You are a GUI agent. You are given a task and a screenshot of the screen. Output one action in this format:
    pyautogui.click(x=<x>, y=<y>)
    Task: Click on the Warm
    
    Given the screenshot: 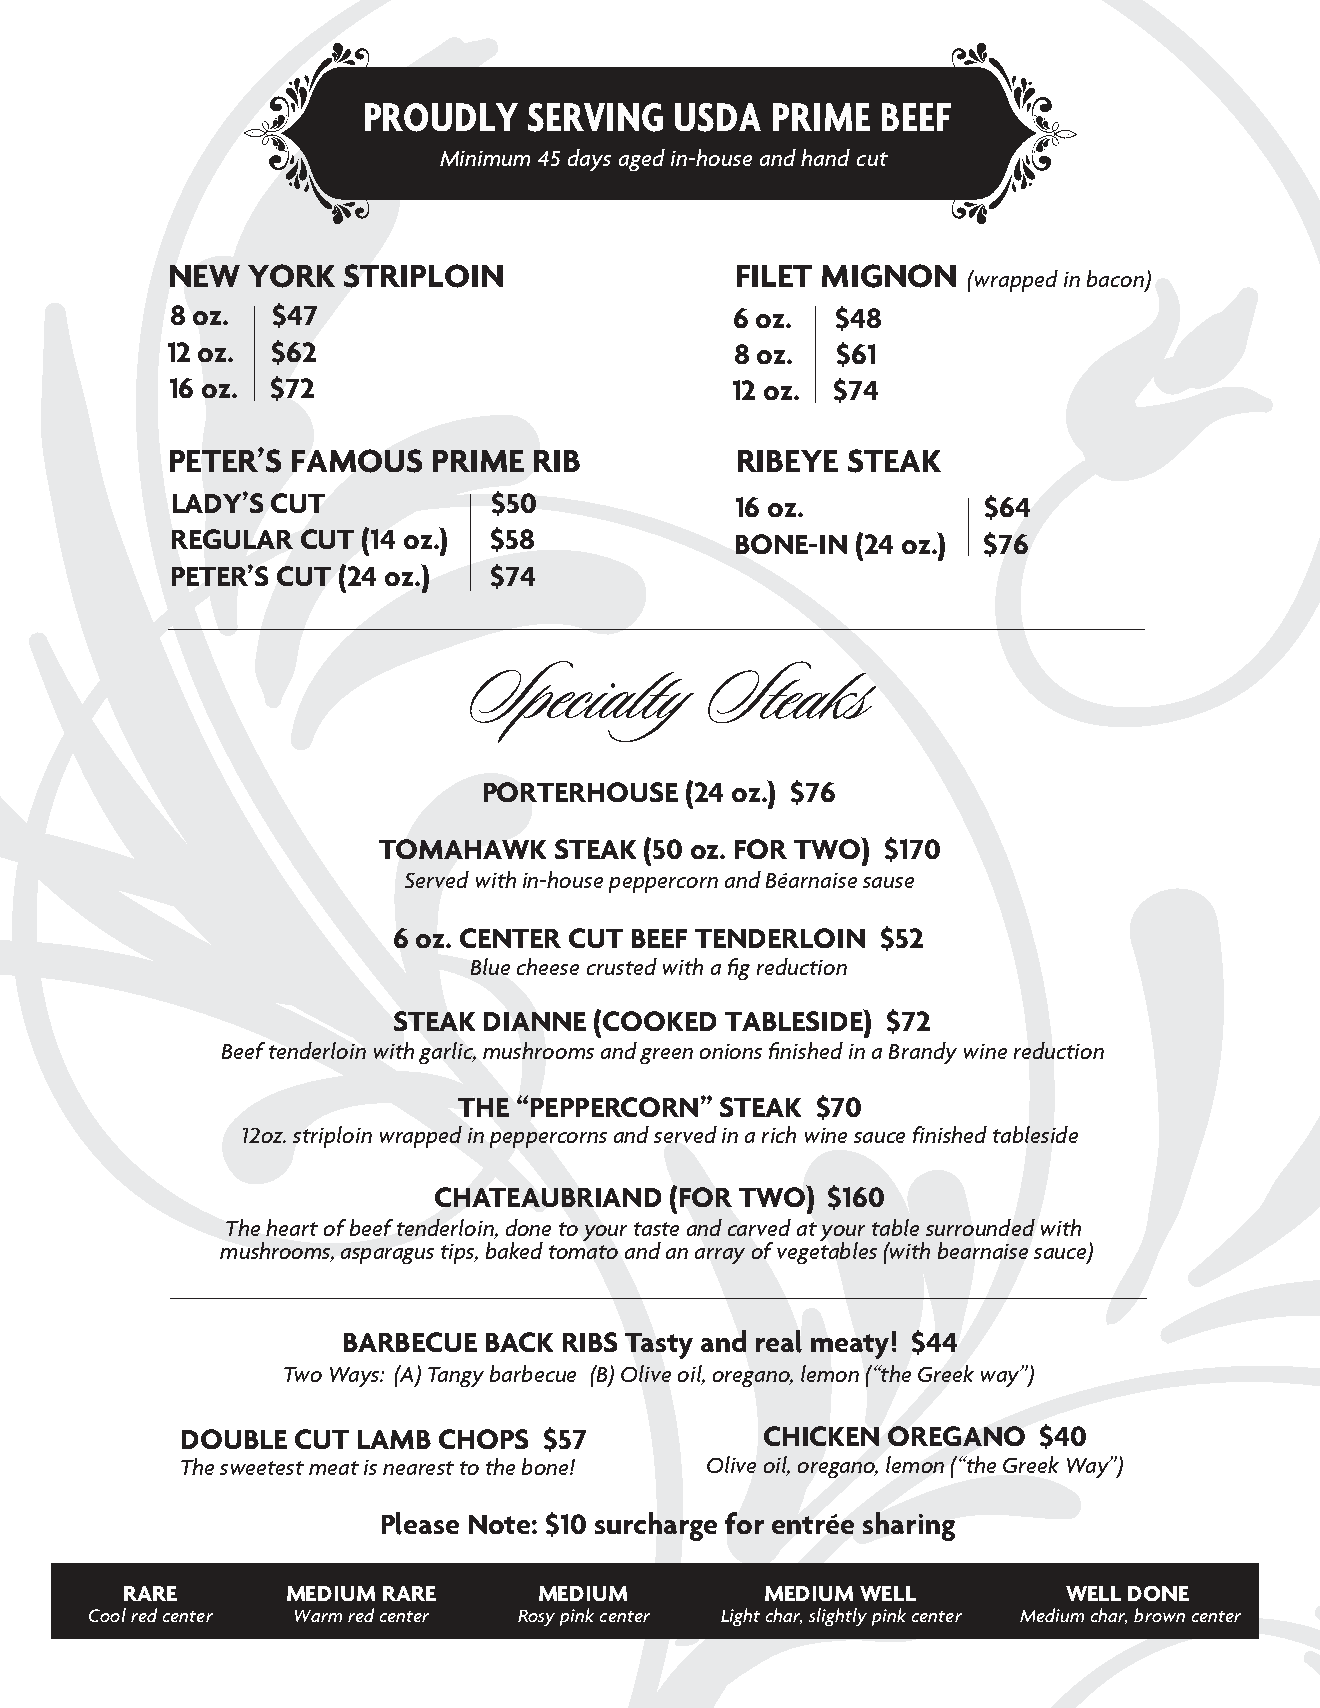 What is the action you would take?
    pyautogui.click(x=318, y=1616)
